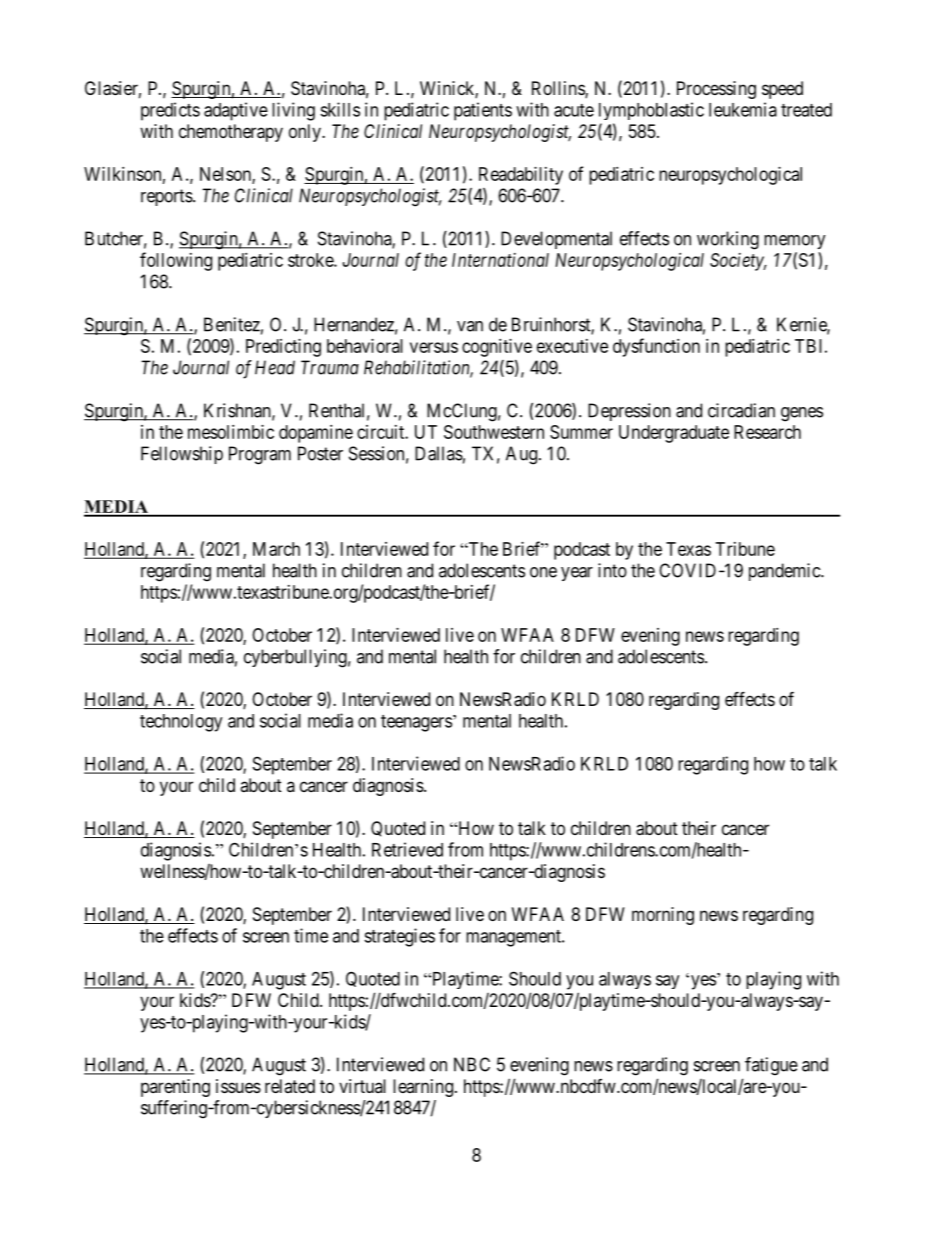 The height and width of the screenshot is (1233, 952). I want to click on technology, so click(181, 723).
